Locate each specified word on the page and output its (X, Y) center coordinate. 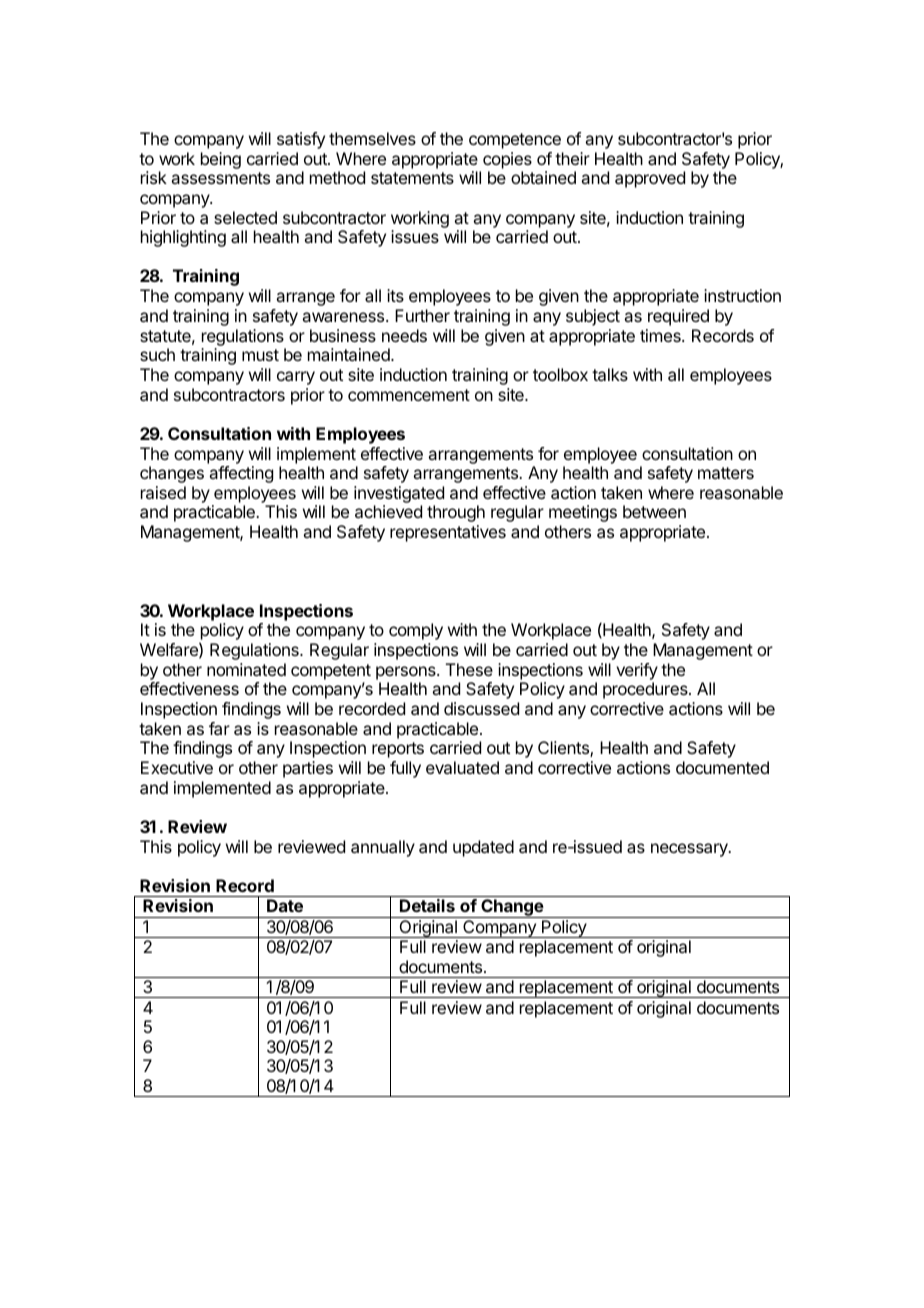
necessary (690, 850)
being (221, 160)
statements (412, 178)
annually (383, 848)
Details (427, 905)
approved (650, 179)
